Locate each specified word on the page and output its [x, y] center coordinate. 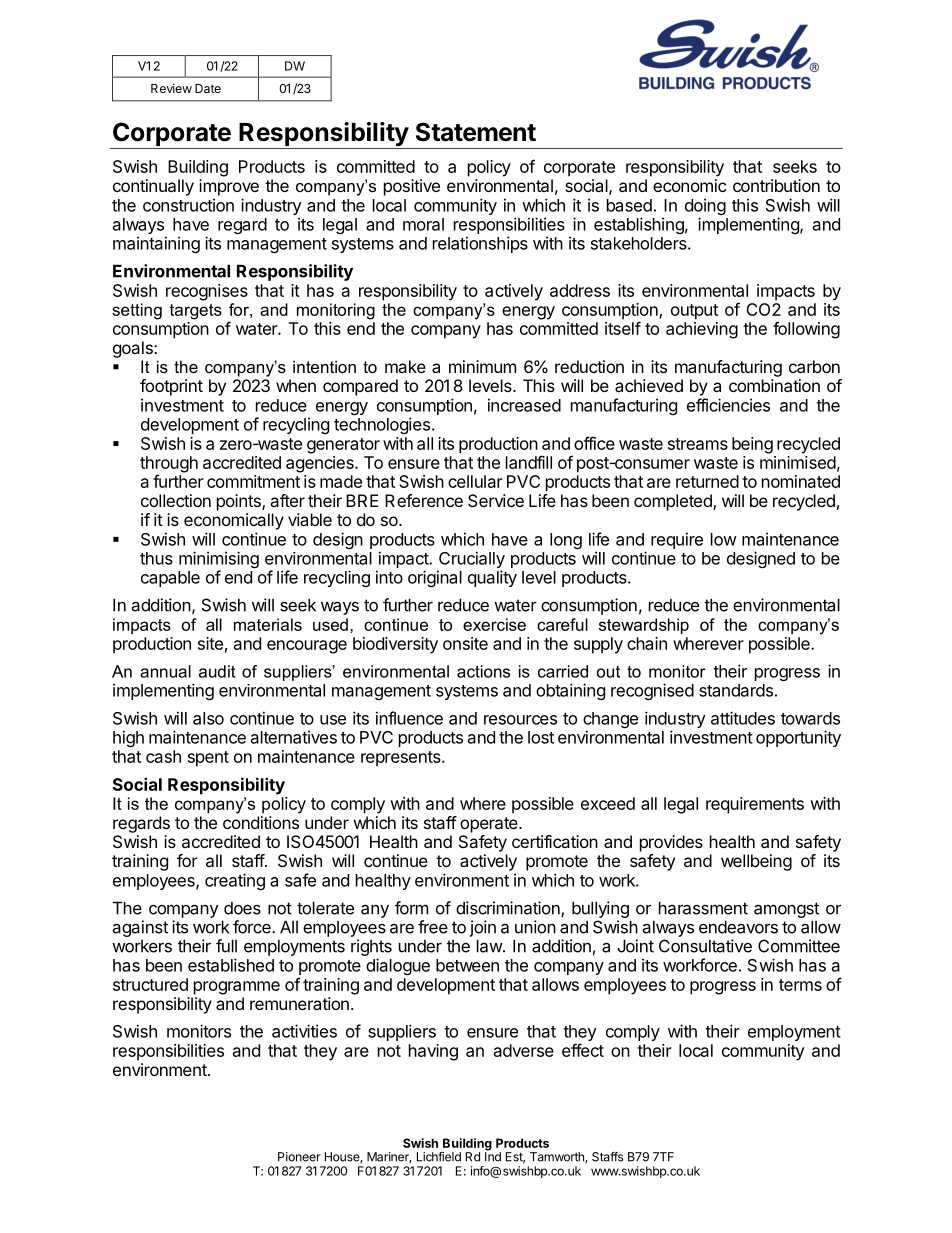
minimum [482, 366]
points [240, 502]
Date [208, 88]
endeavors [738, 927]
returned [707, 481]
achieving [702, 330]
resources [520, 720]
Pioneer [299, 1157]
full [226, 946]
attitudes [743, 718]
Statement [476, 132]
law [490, 946]
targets [195, 312]
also [208, 718]
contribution [776, 185]
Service [496, 500]
